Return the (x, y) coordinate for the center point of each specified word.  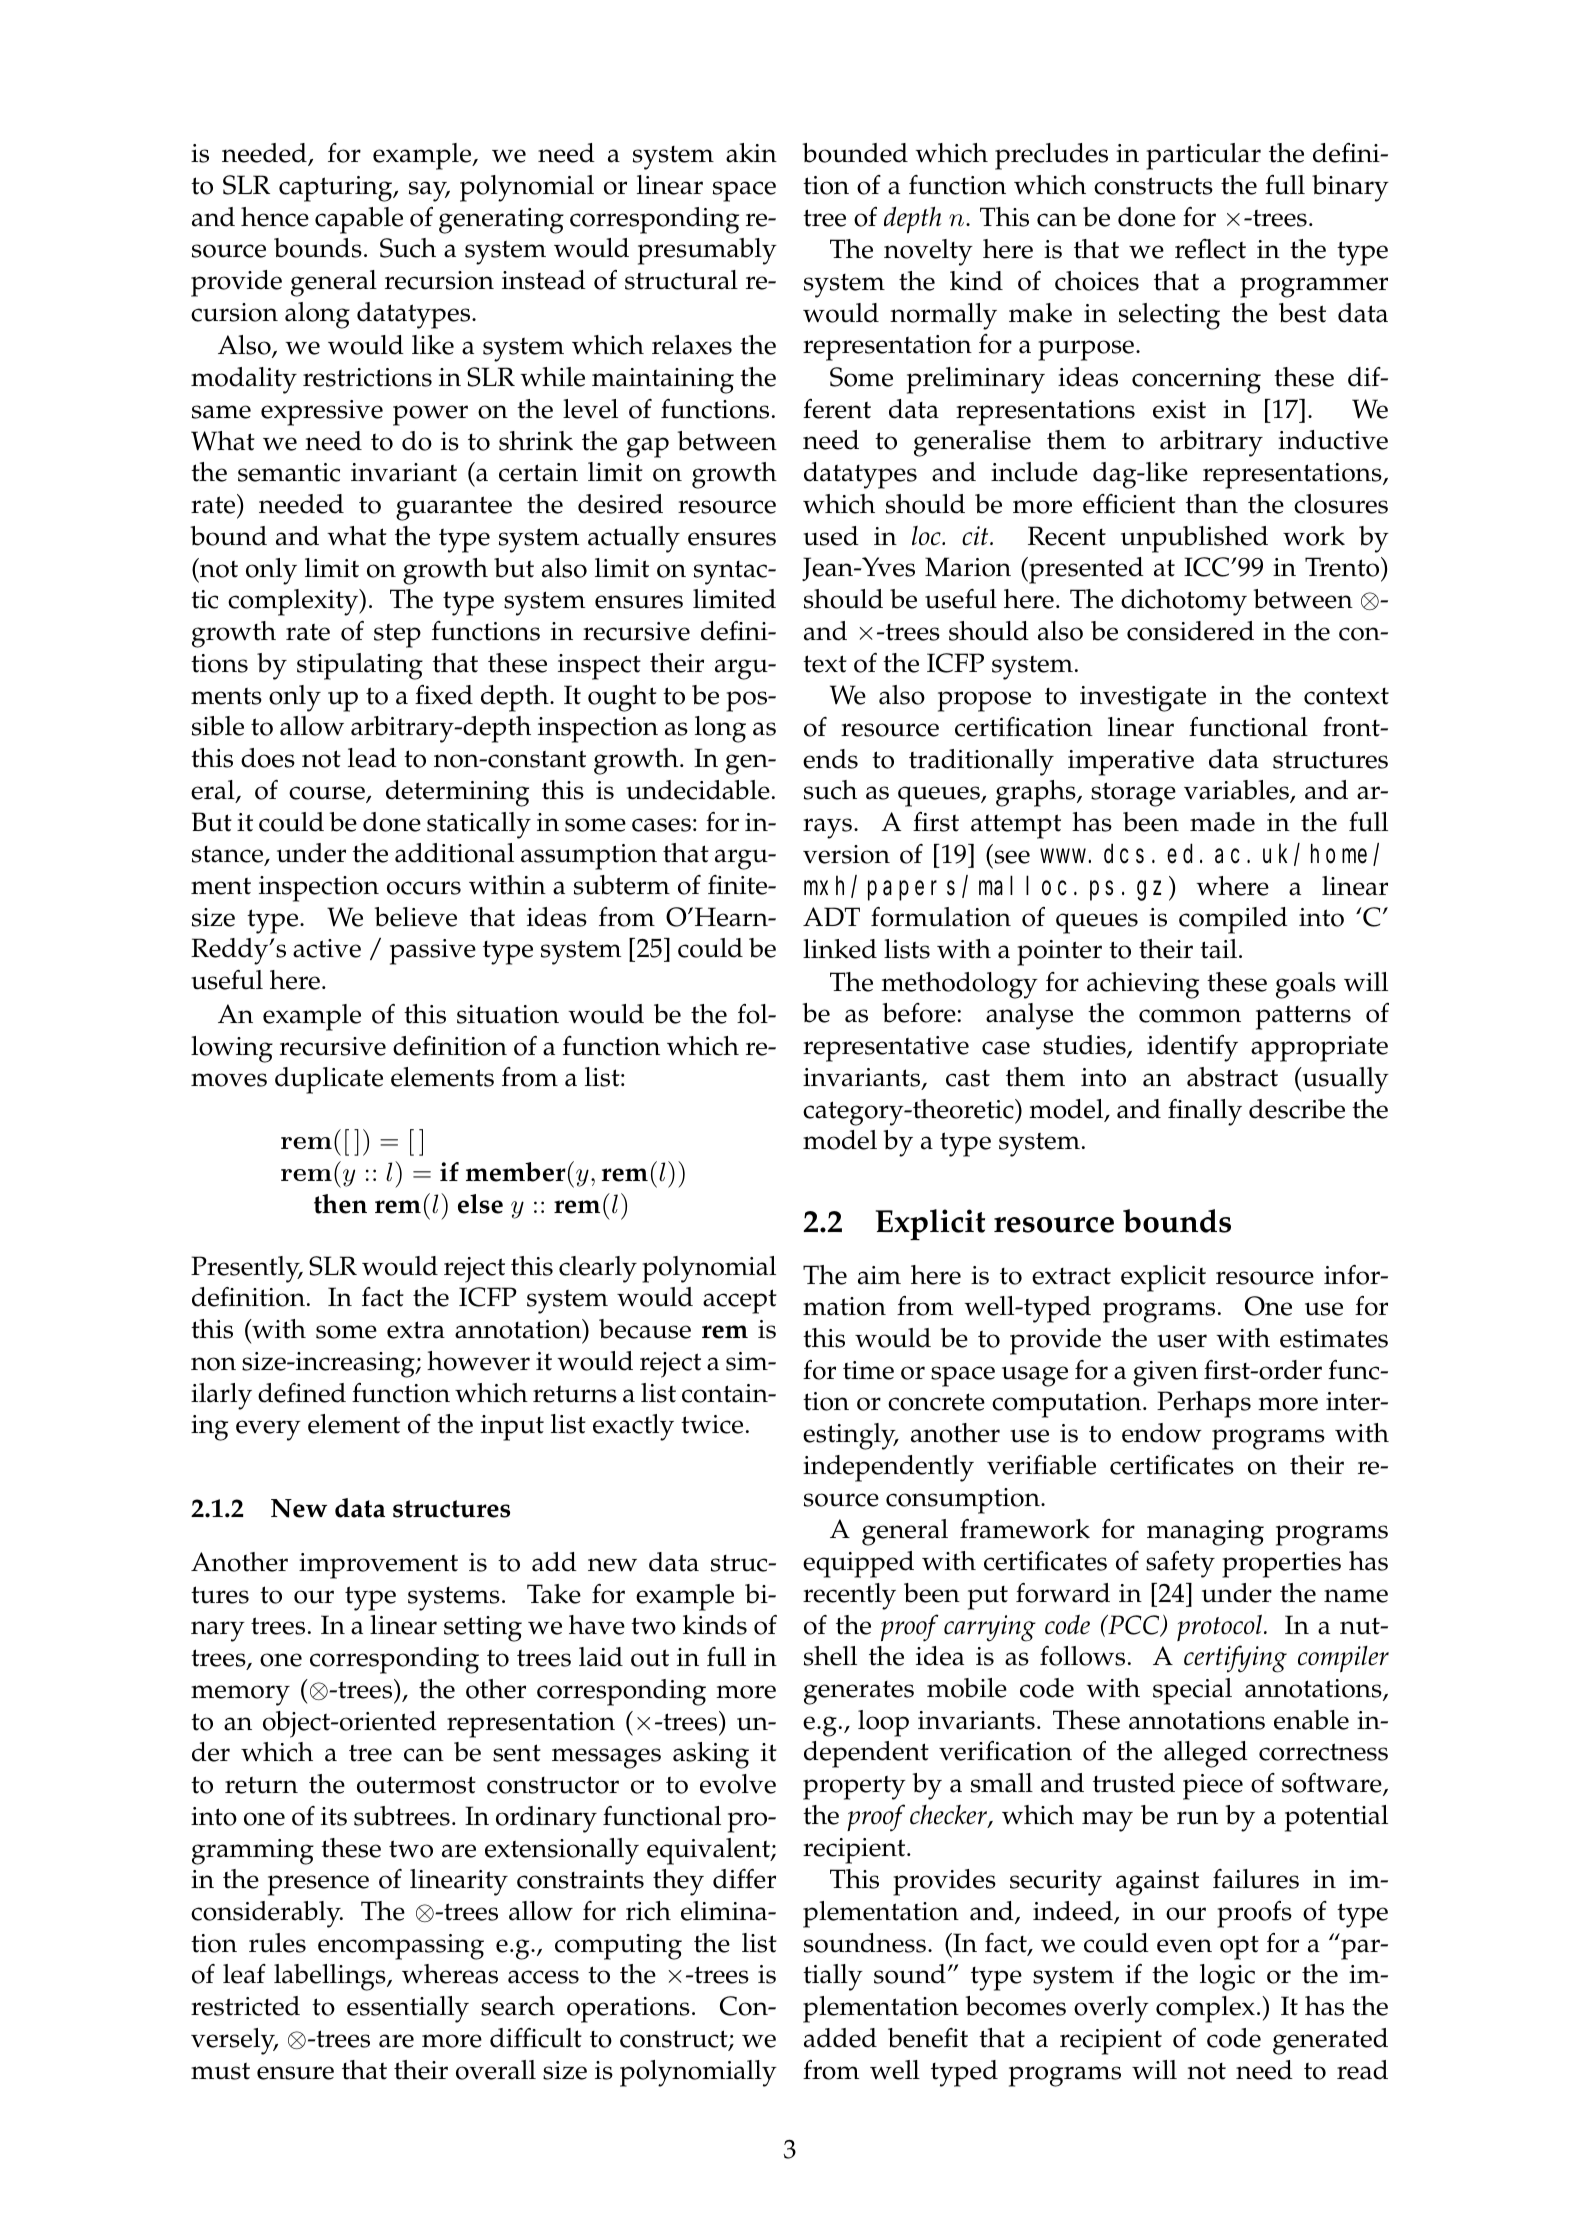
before (919, 1013)
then (340, 1204)
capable (359, 220)
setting (483, 1629)
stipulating (360, 666)
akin (751, 153)
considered (1190, 631)
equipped (858, 1564)
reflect (1210, 249)
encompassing (401, 1947)
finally (1205, 1112)
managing (1205, 1533)
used (831, 536)
